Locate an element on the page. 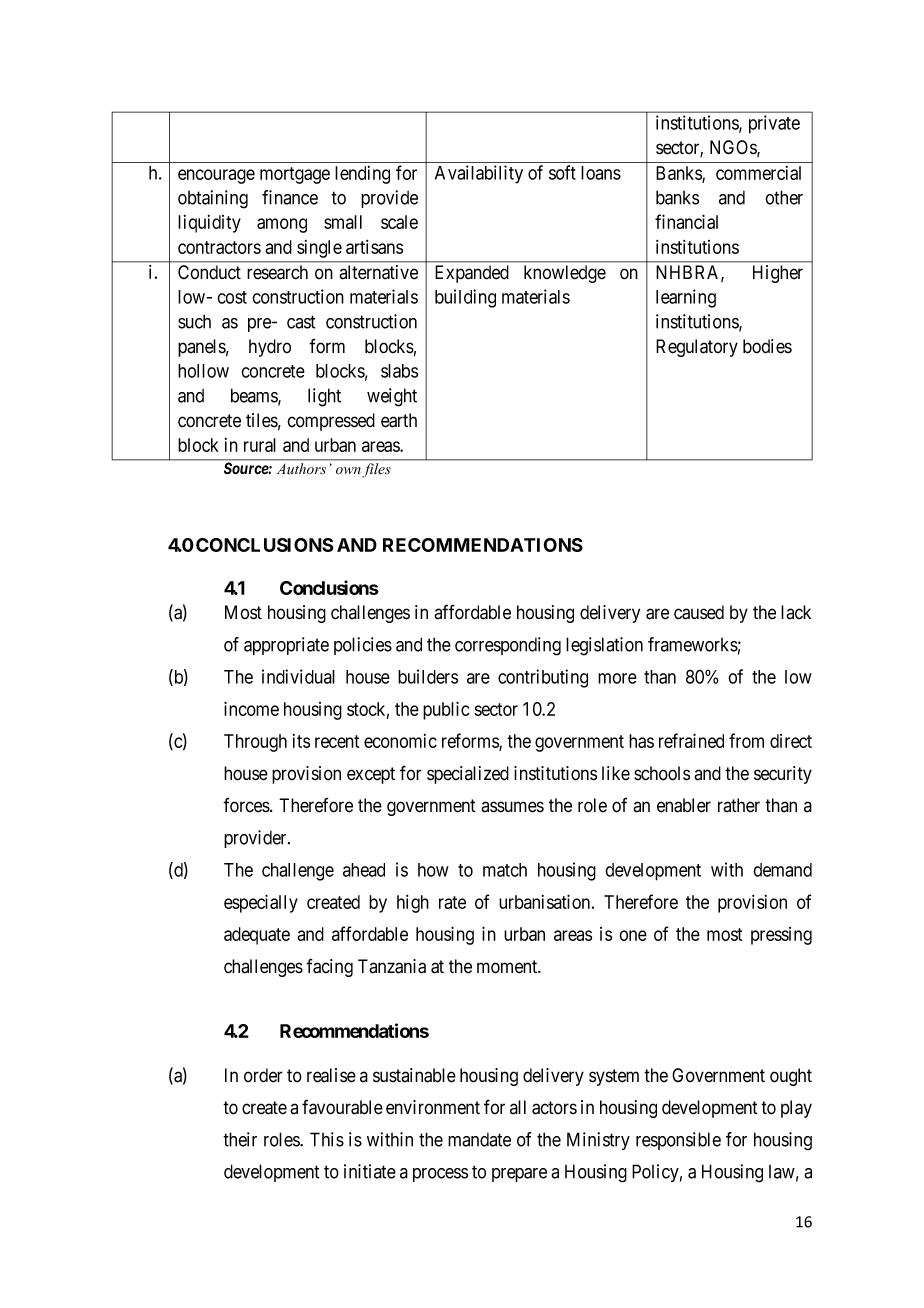  caused is located at coordinates (699, 612).
